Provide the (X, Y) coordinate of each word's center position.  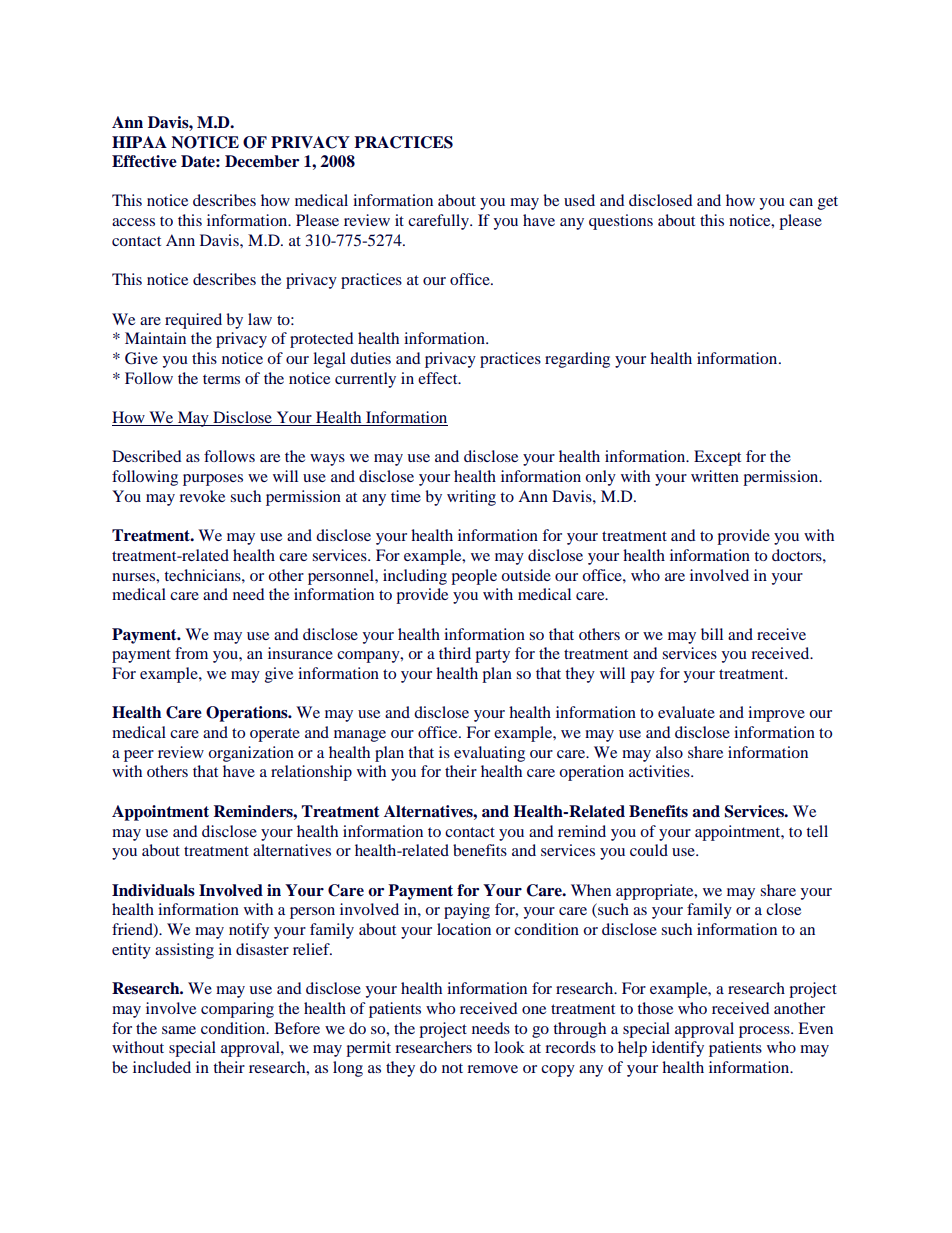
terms (221, 379)
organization (251, 754)
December (262, 161)
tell (817, 831)
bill (712, 634)
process (765, 1032)
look (509, 1047)
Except (717, 458)
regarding (577, 360)
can (801, 202)
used (579, 200)
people (474, 577)
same (179, 1030)
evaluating (489, 754)
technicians (203, 575)
